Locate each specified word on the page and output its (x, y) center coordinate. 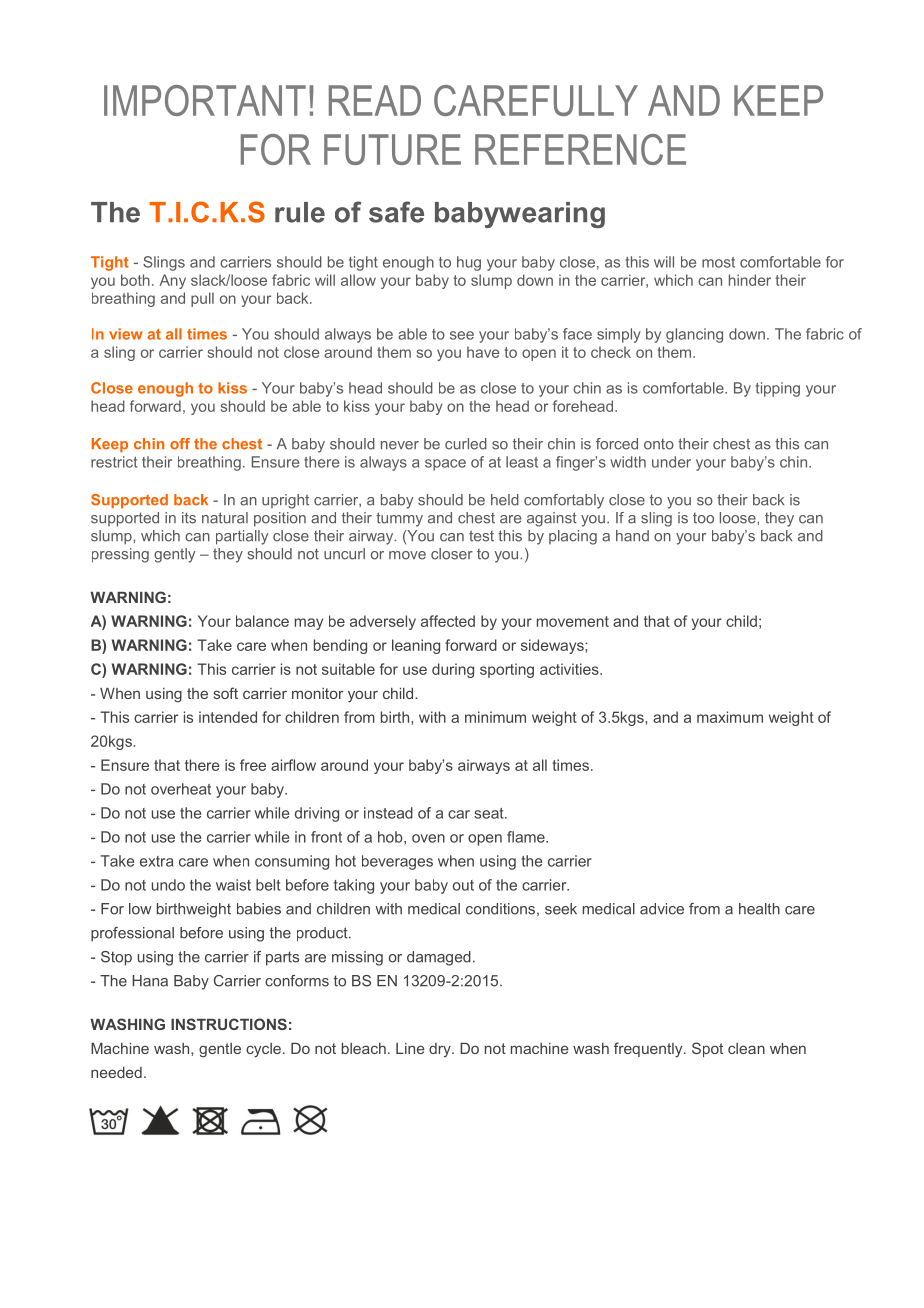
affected (448, 621)
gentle (220, 1050)
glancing (694, 335)
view (126, 334)
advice (662, 909)
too (703, 518)
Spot (707, 1049)
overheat (181, 789)
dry (441, 1050)
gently (174, 555)
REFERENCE (580, 149)
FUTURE (392, 149)
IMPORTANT (205, 100)
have (483, 352)
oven (428, 838)
